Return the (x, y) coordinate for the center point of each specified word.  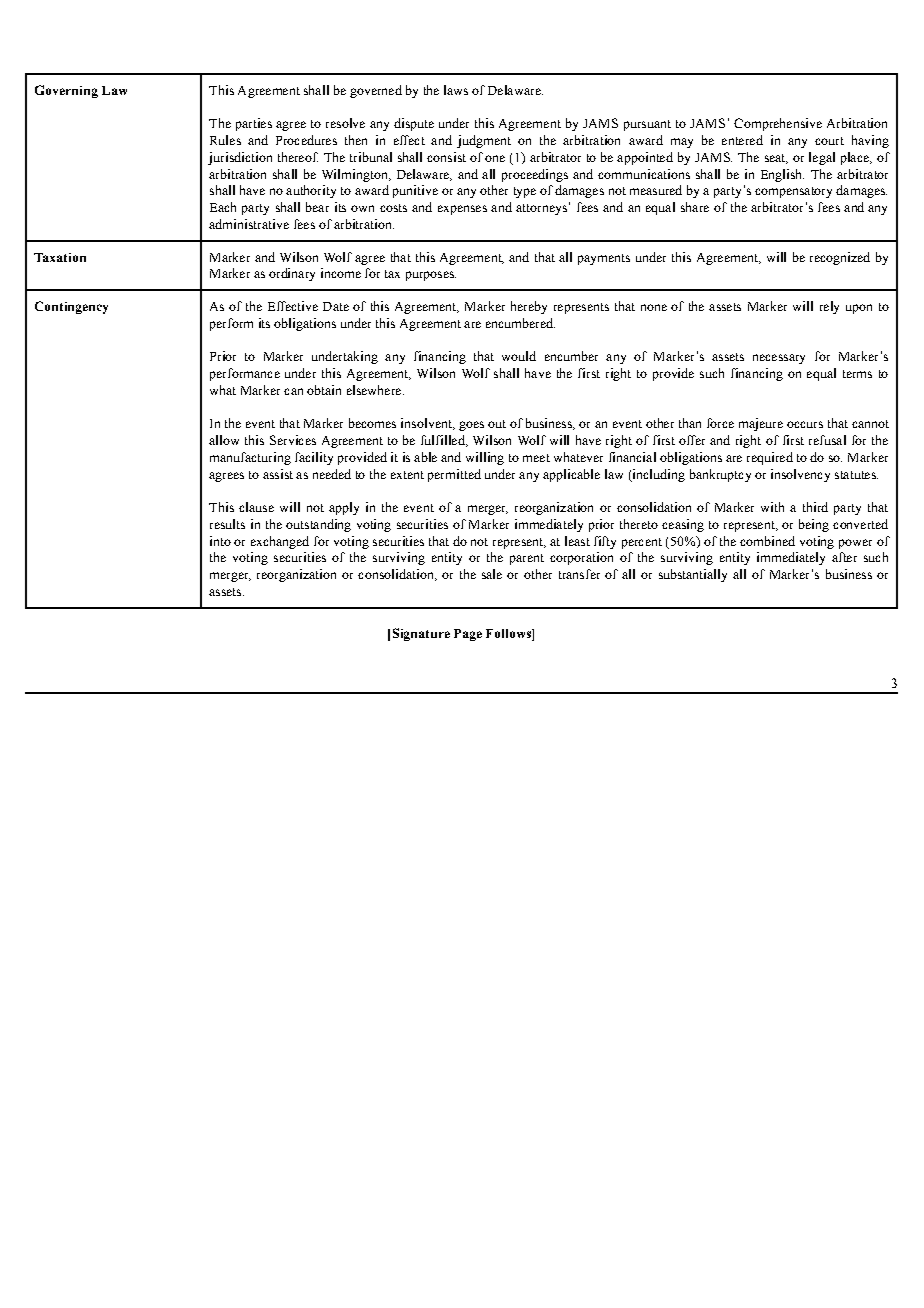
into (220, 541)
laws (456, 90)
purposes (431, 276)
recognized (840, 258)
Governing (66, 91)
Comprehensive (778, 124)
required (770, 458)
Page (468, 635)
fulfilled (444, 441)
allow (224, 440)
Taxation (60, 257)
